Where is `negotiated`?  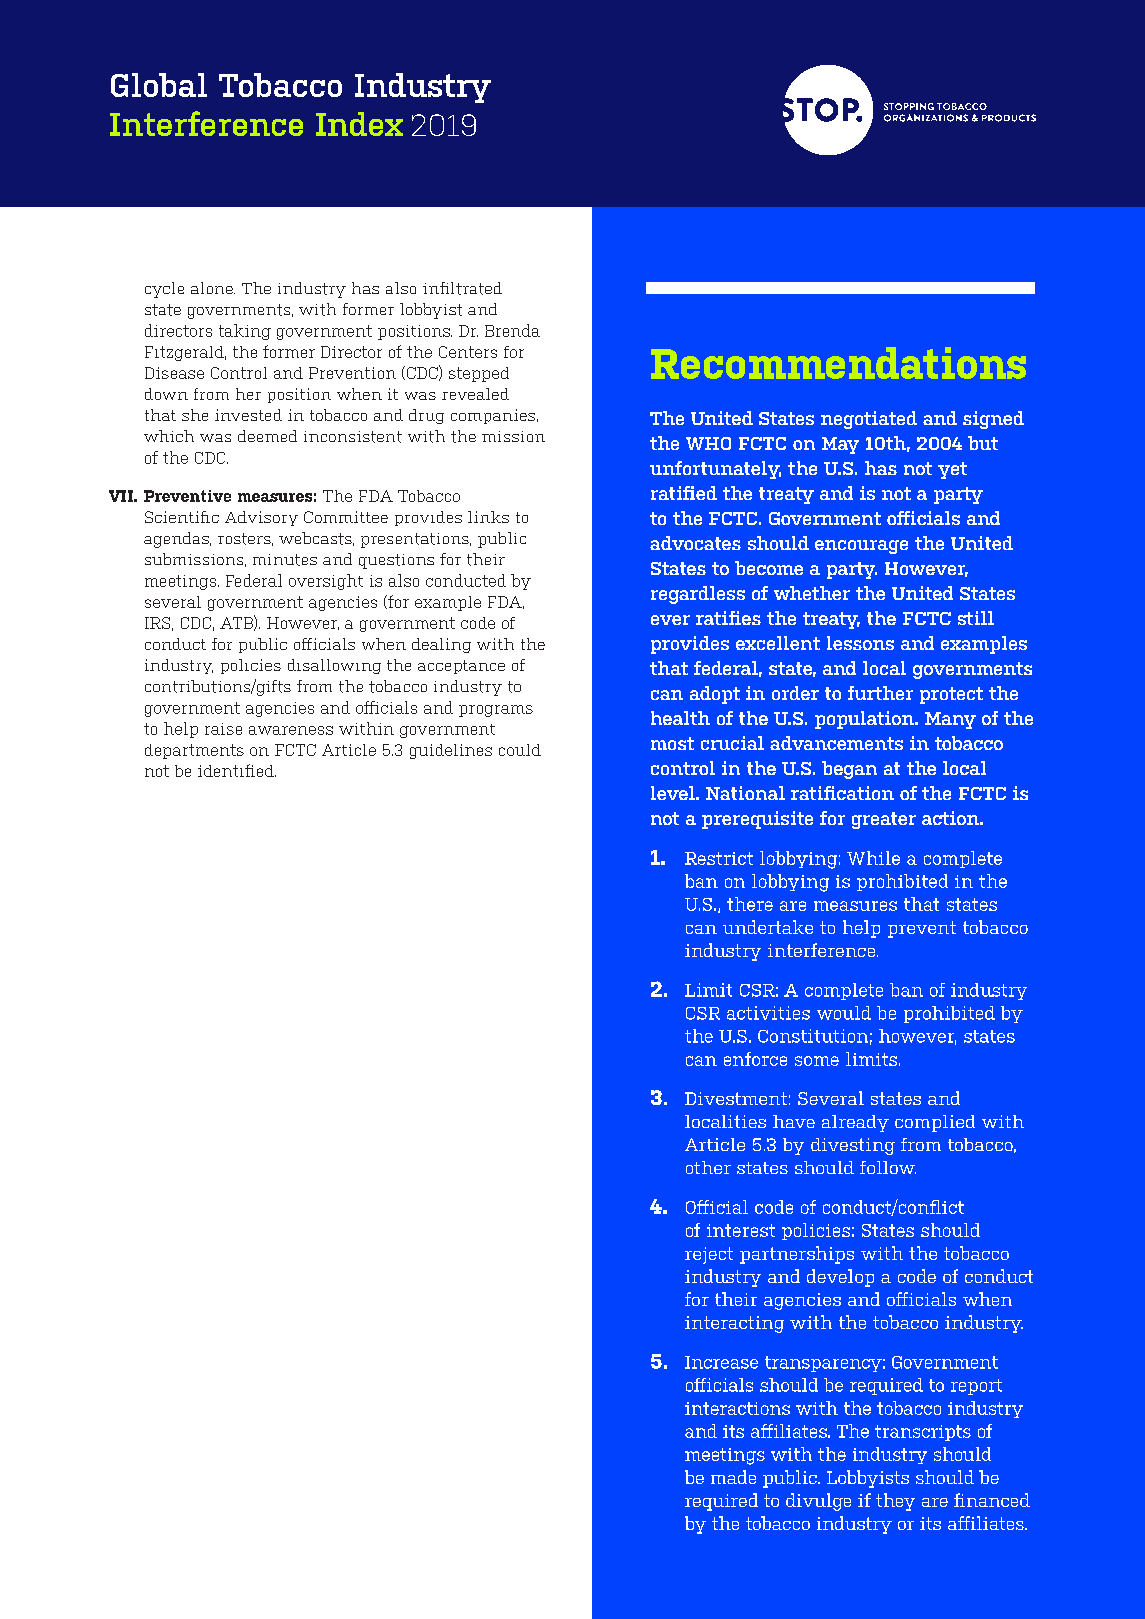 negotiated is located at coordinates (869, 420).
